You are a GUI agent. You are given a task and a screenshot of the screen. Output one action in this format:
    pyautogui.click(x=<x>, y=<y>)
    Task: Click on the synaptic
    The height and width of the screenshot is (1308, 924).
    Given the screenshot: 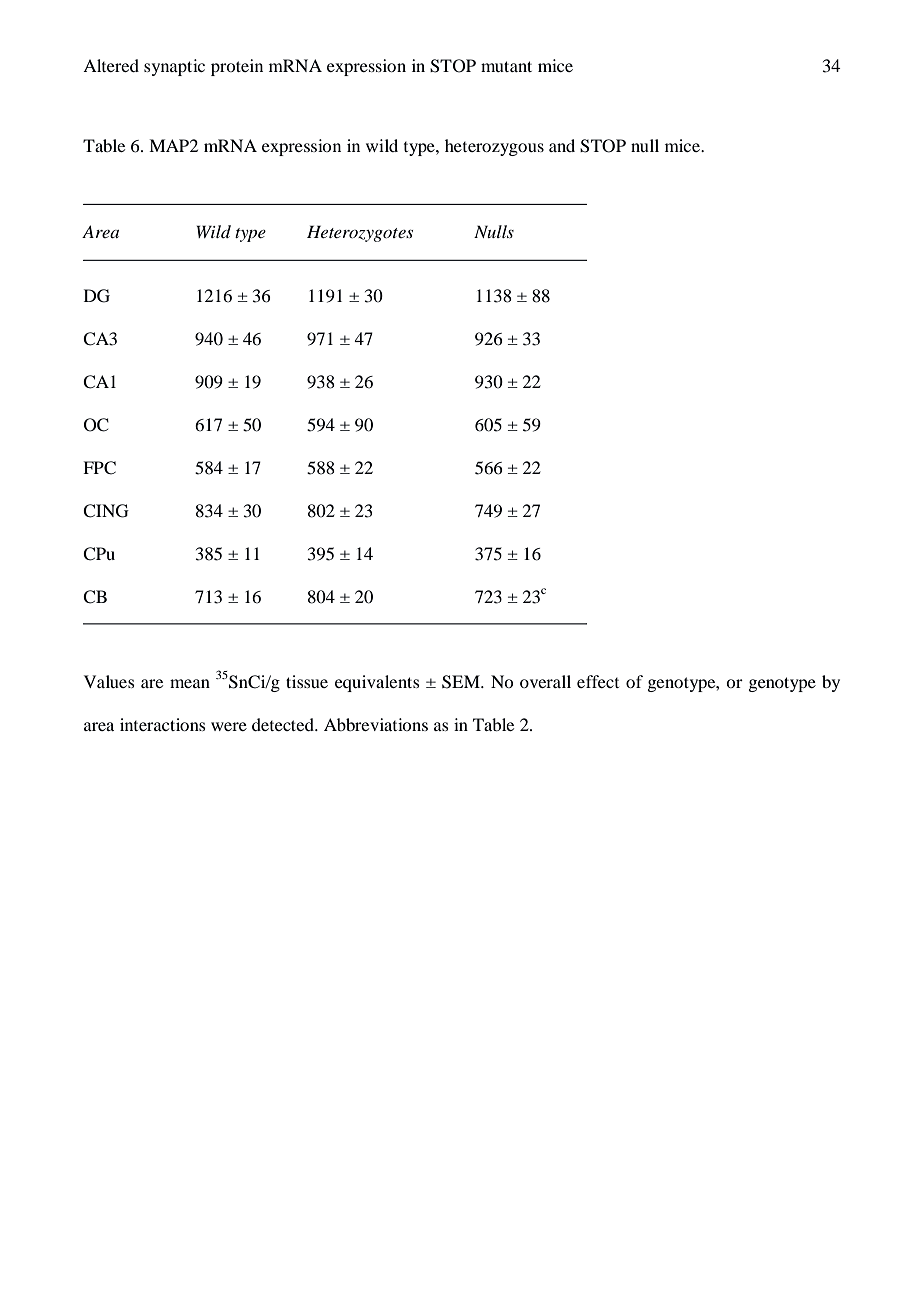 What is the action you would take?
    pyautogui.click(x=174, y=67)
